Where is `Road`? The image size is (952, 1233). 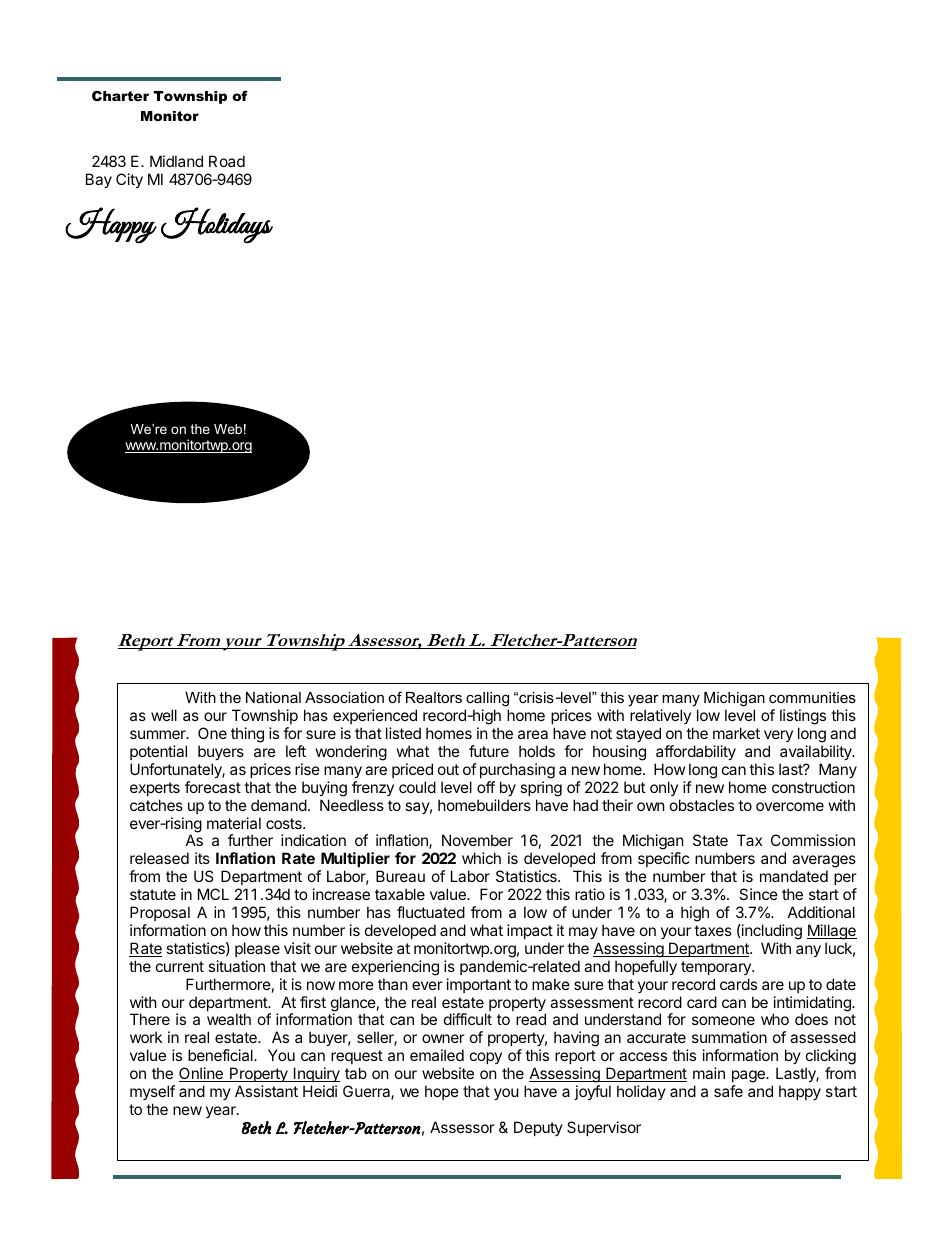
Road is located at coordinates (227, 161).
